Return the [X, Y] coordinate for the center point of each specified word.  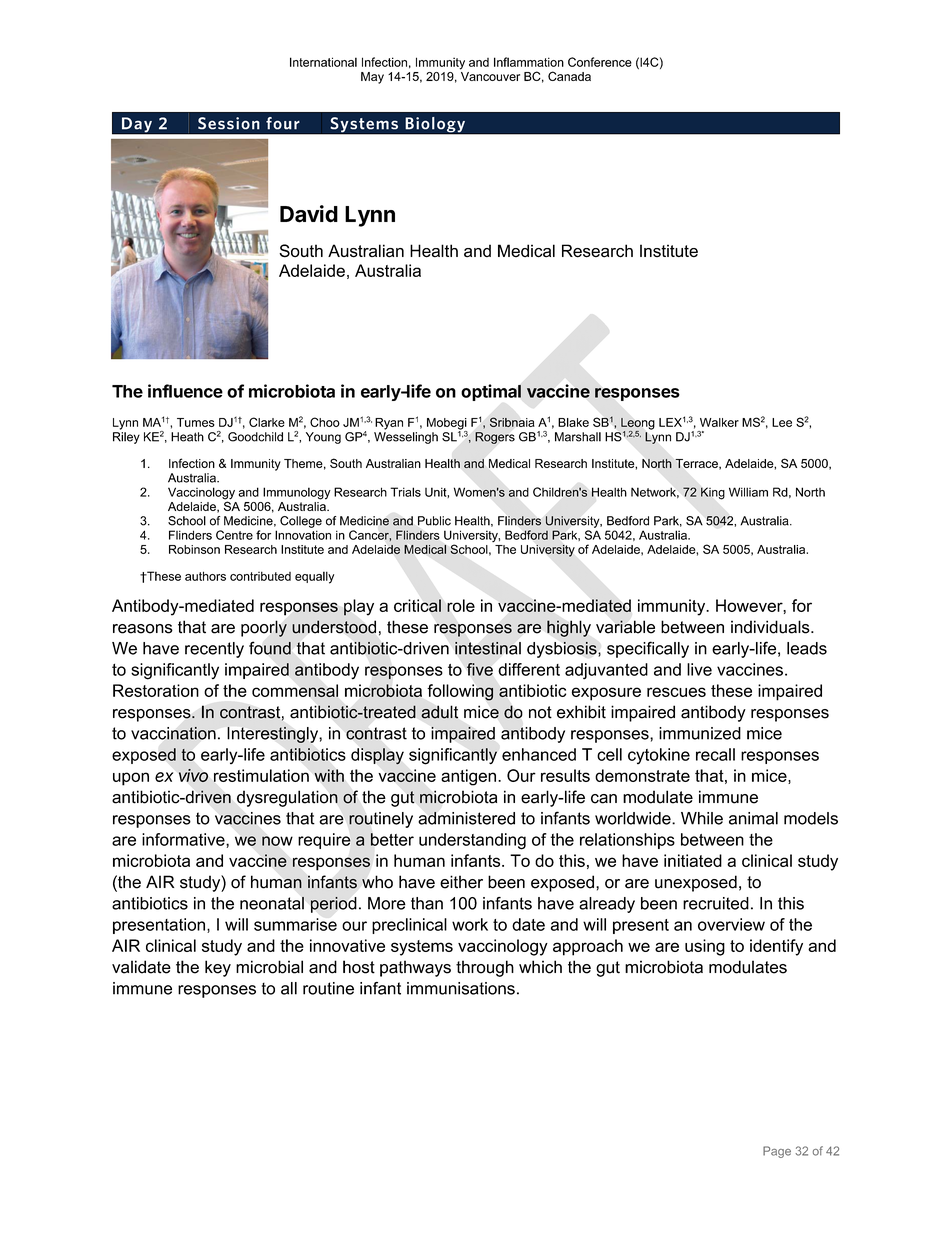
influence [185, 391]
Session [229, 123]
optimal [491, 392]
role [461, 605]
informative [184, 840]
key [218, 968]
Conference [600, 62]
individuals [771, 627]
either [461, 882]
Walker [719, 422]
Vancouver [490, 76]
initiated [693, 860]
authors [205, 576]
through [485, 968]
